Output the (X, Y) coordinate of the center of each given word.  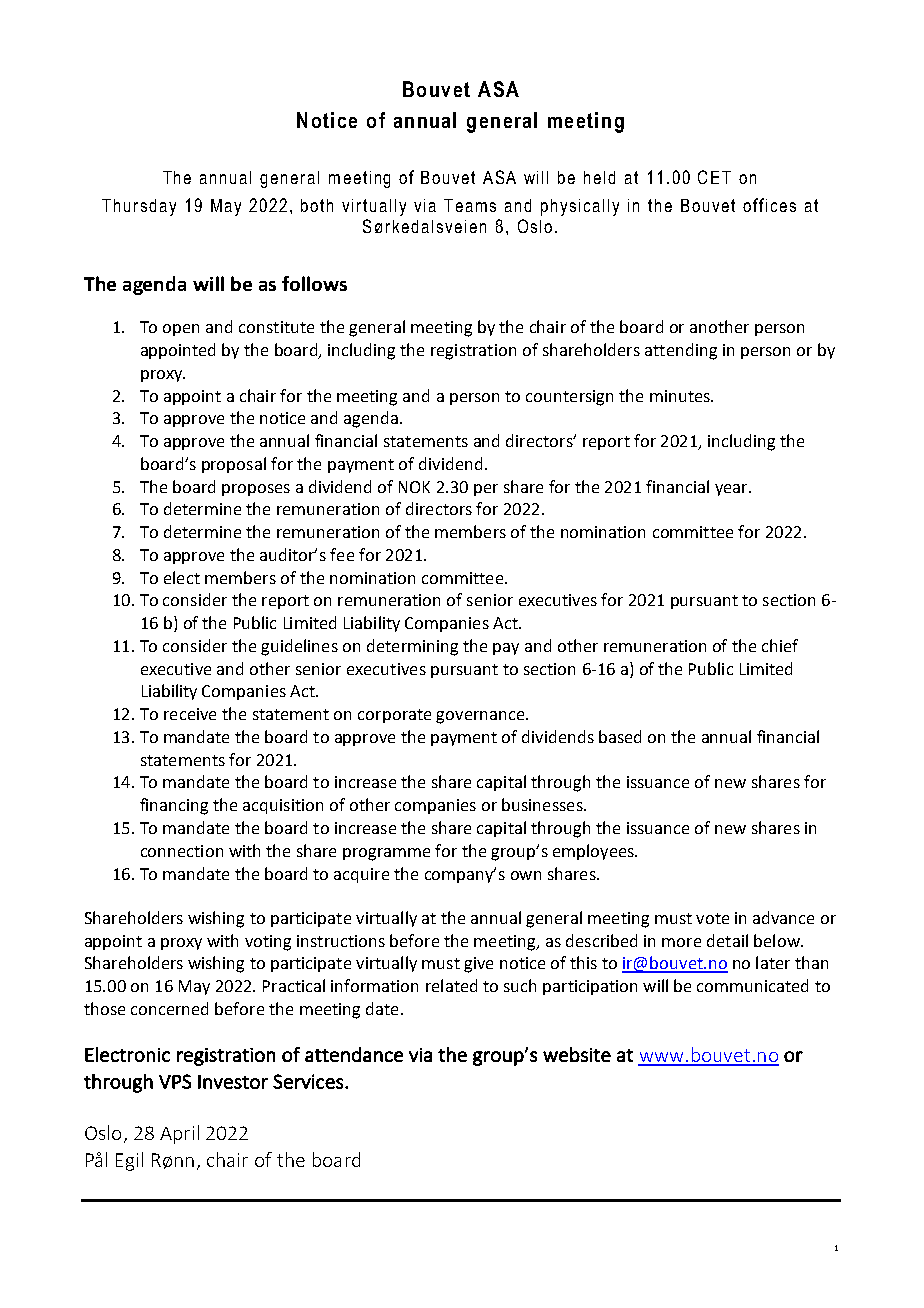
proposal (234, 465)
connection (182, 851)
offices (769, 205)
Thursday (139, 207)
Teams (470, 205)
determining (412, 647)
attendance (354, 1054)
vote (712, 918)
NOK (414, 487)
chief (780, 645)
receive (190, 714)
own (526, 875)
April (179, 1134)
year (732, 490)
